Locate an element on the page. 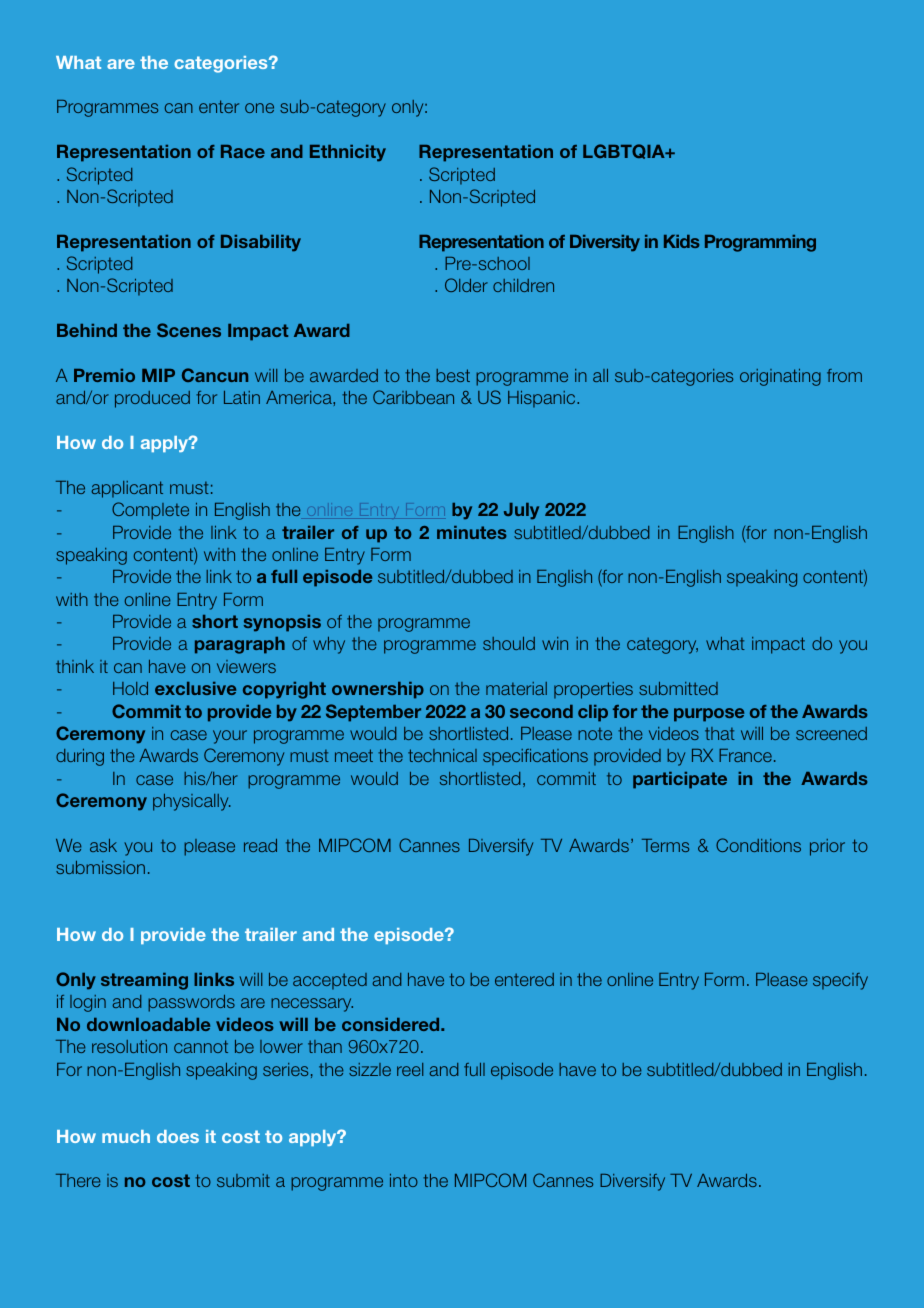 The height and width of the image is (1308, 924). exclusive is located at coordinates (195, 688).
